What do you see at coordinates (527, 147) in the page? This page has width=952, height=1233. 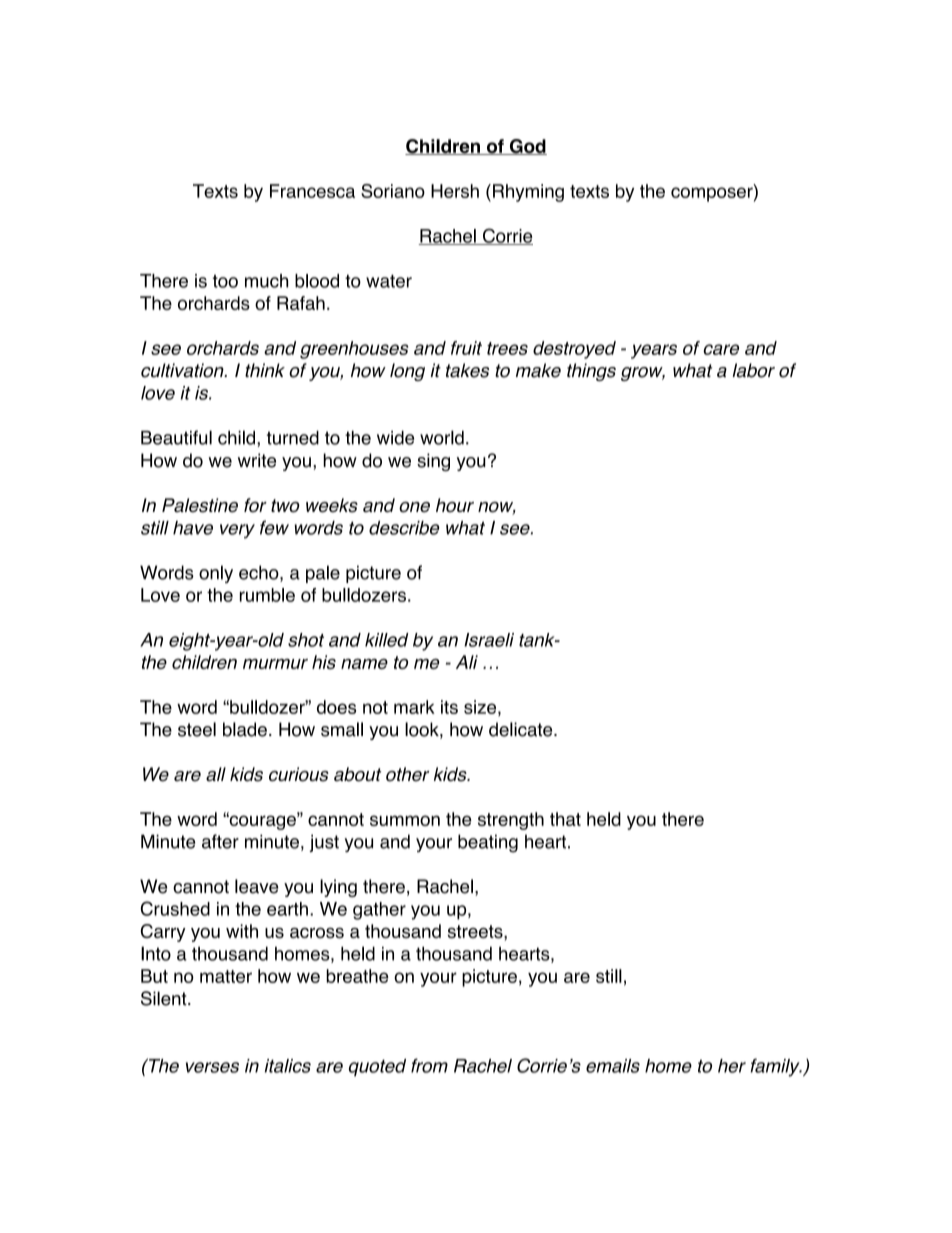 I see `God` at bounding box center [527, 147].
